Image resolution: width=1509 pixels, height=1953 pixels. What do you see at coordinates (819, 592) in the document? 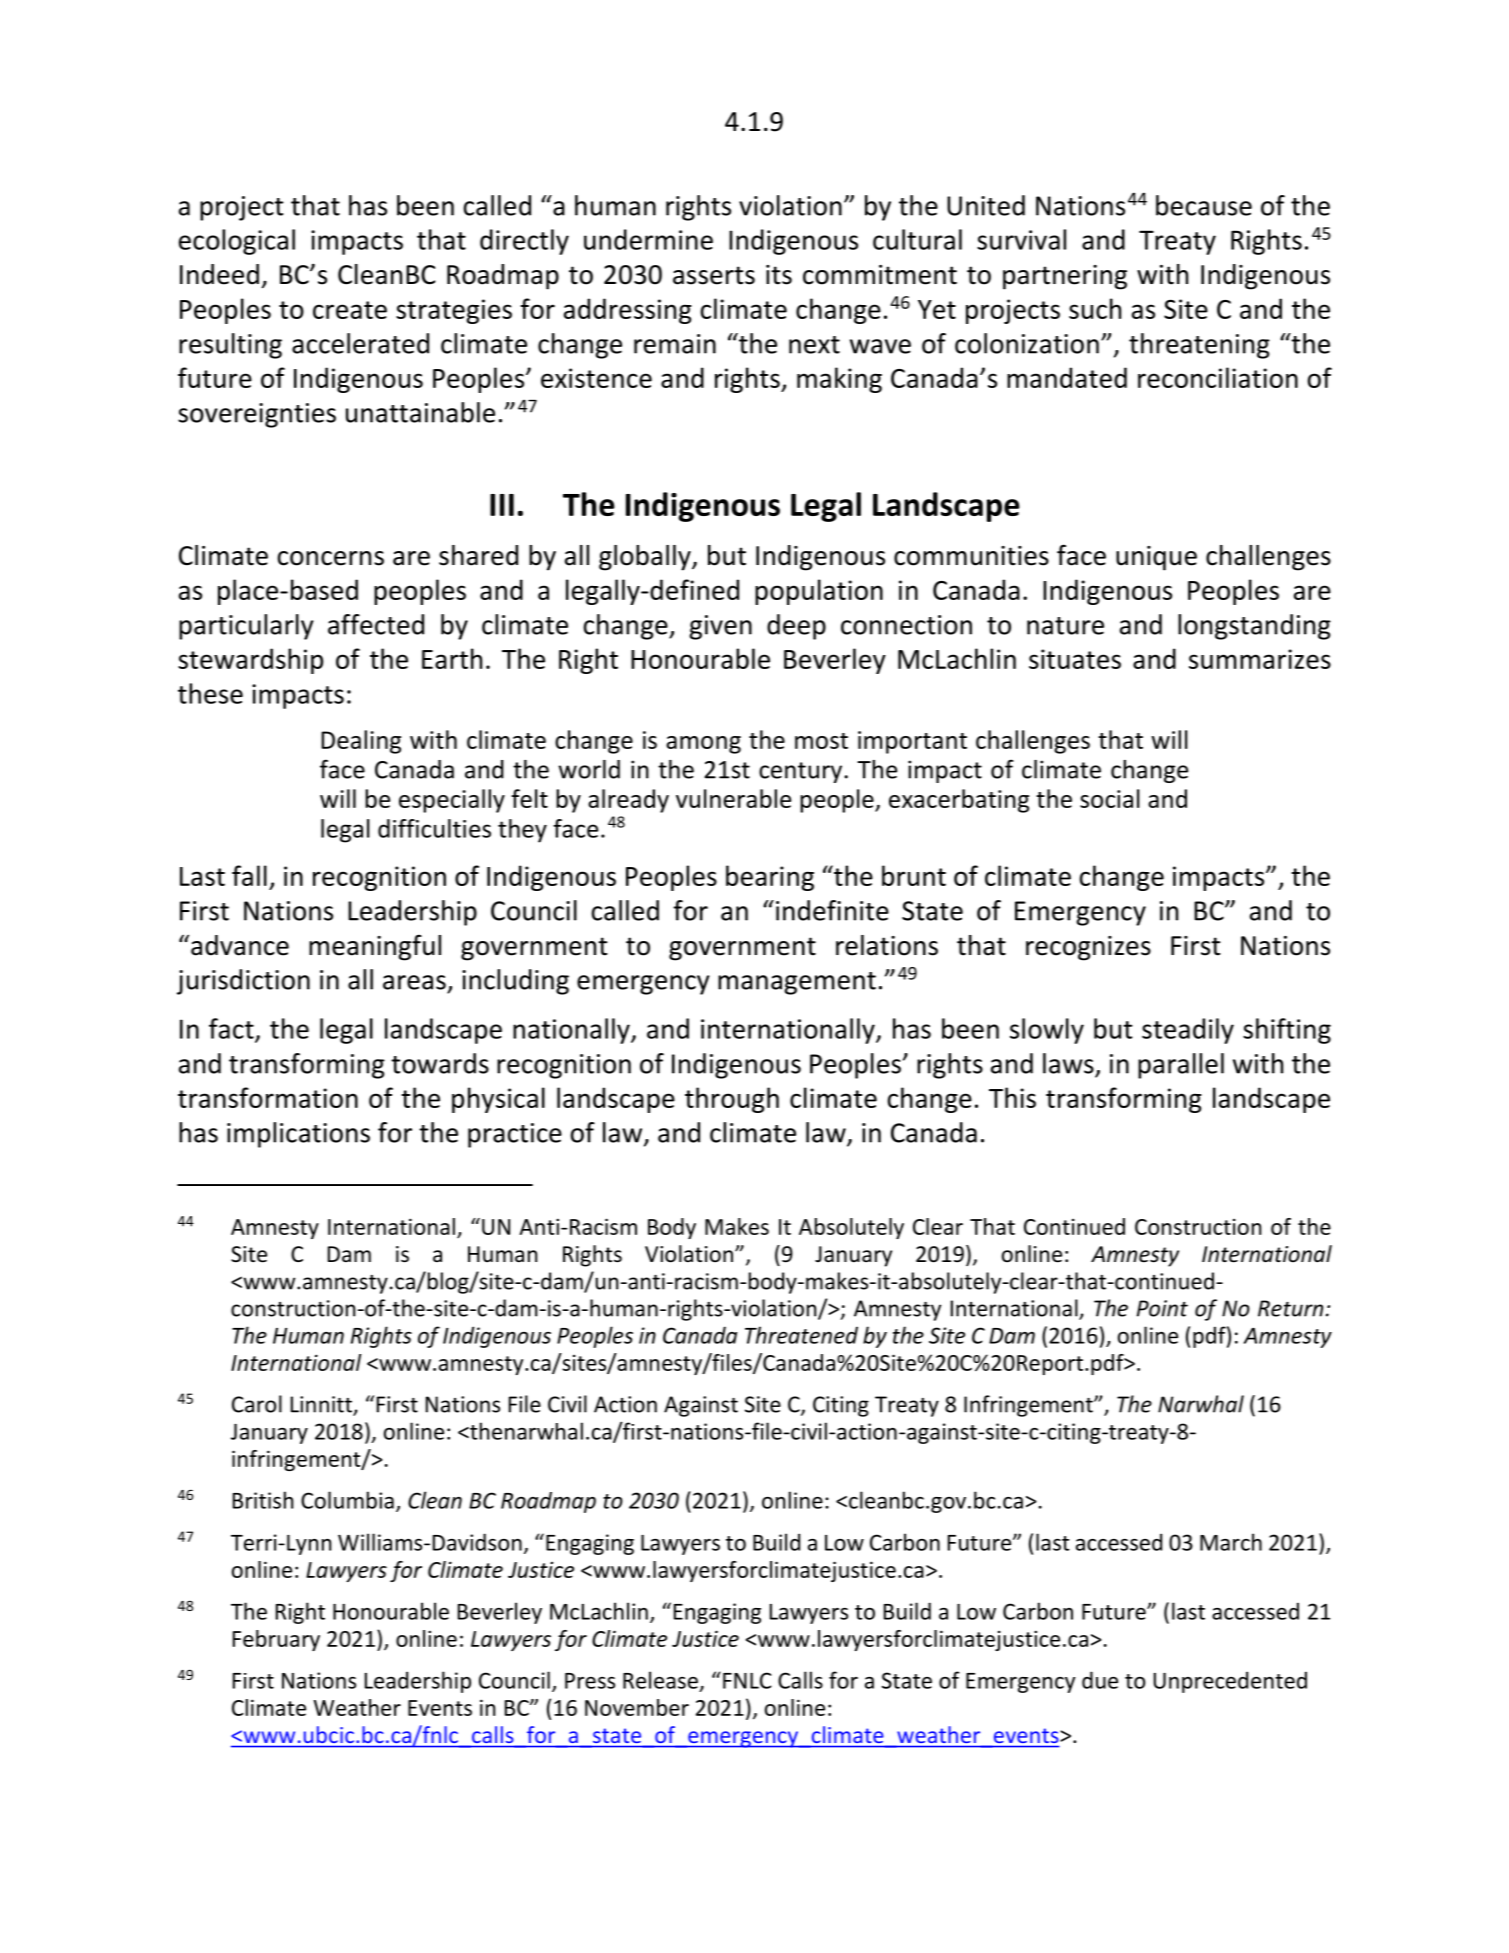
I see `population` at bounding box center [819, 592].
